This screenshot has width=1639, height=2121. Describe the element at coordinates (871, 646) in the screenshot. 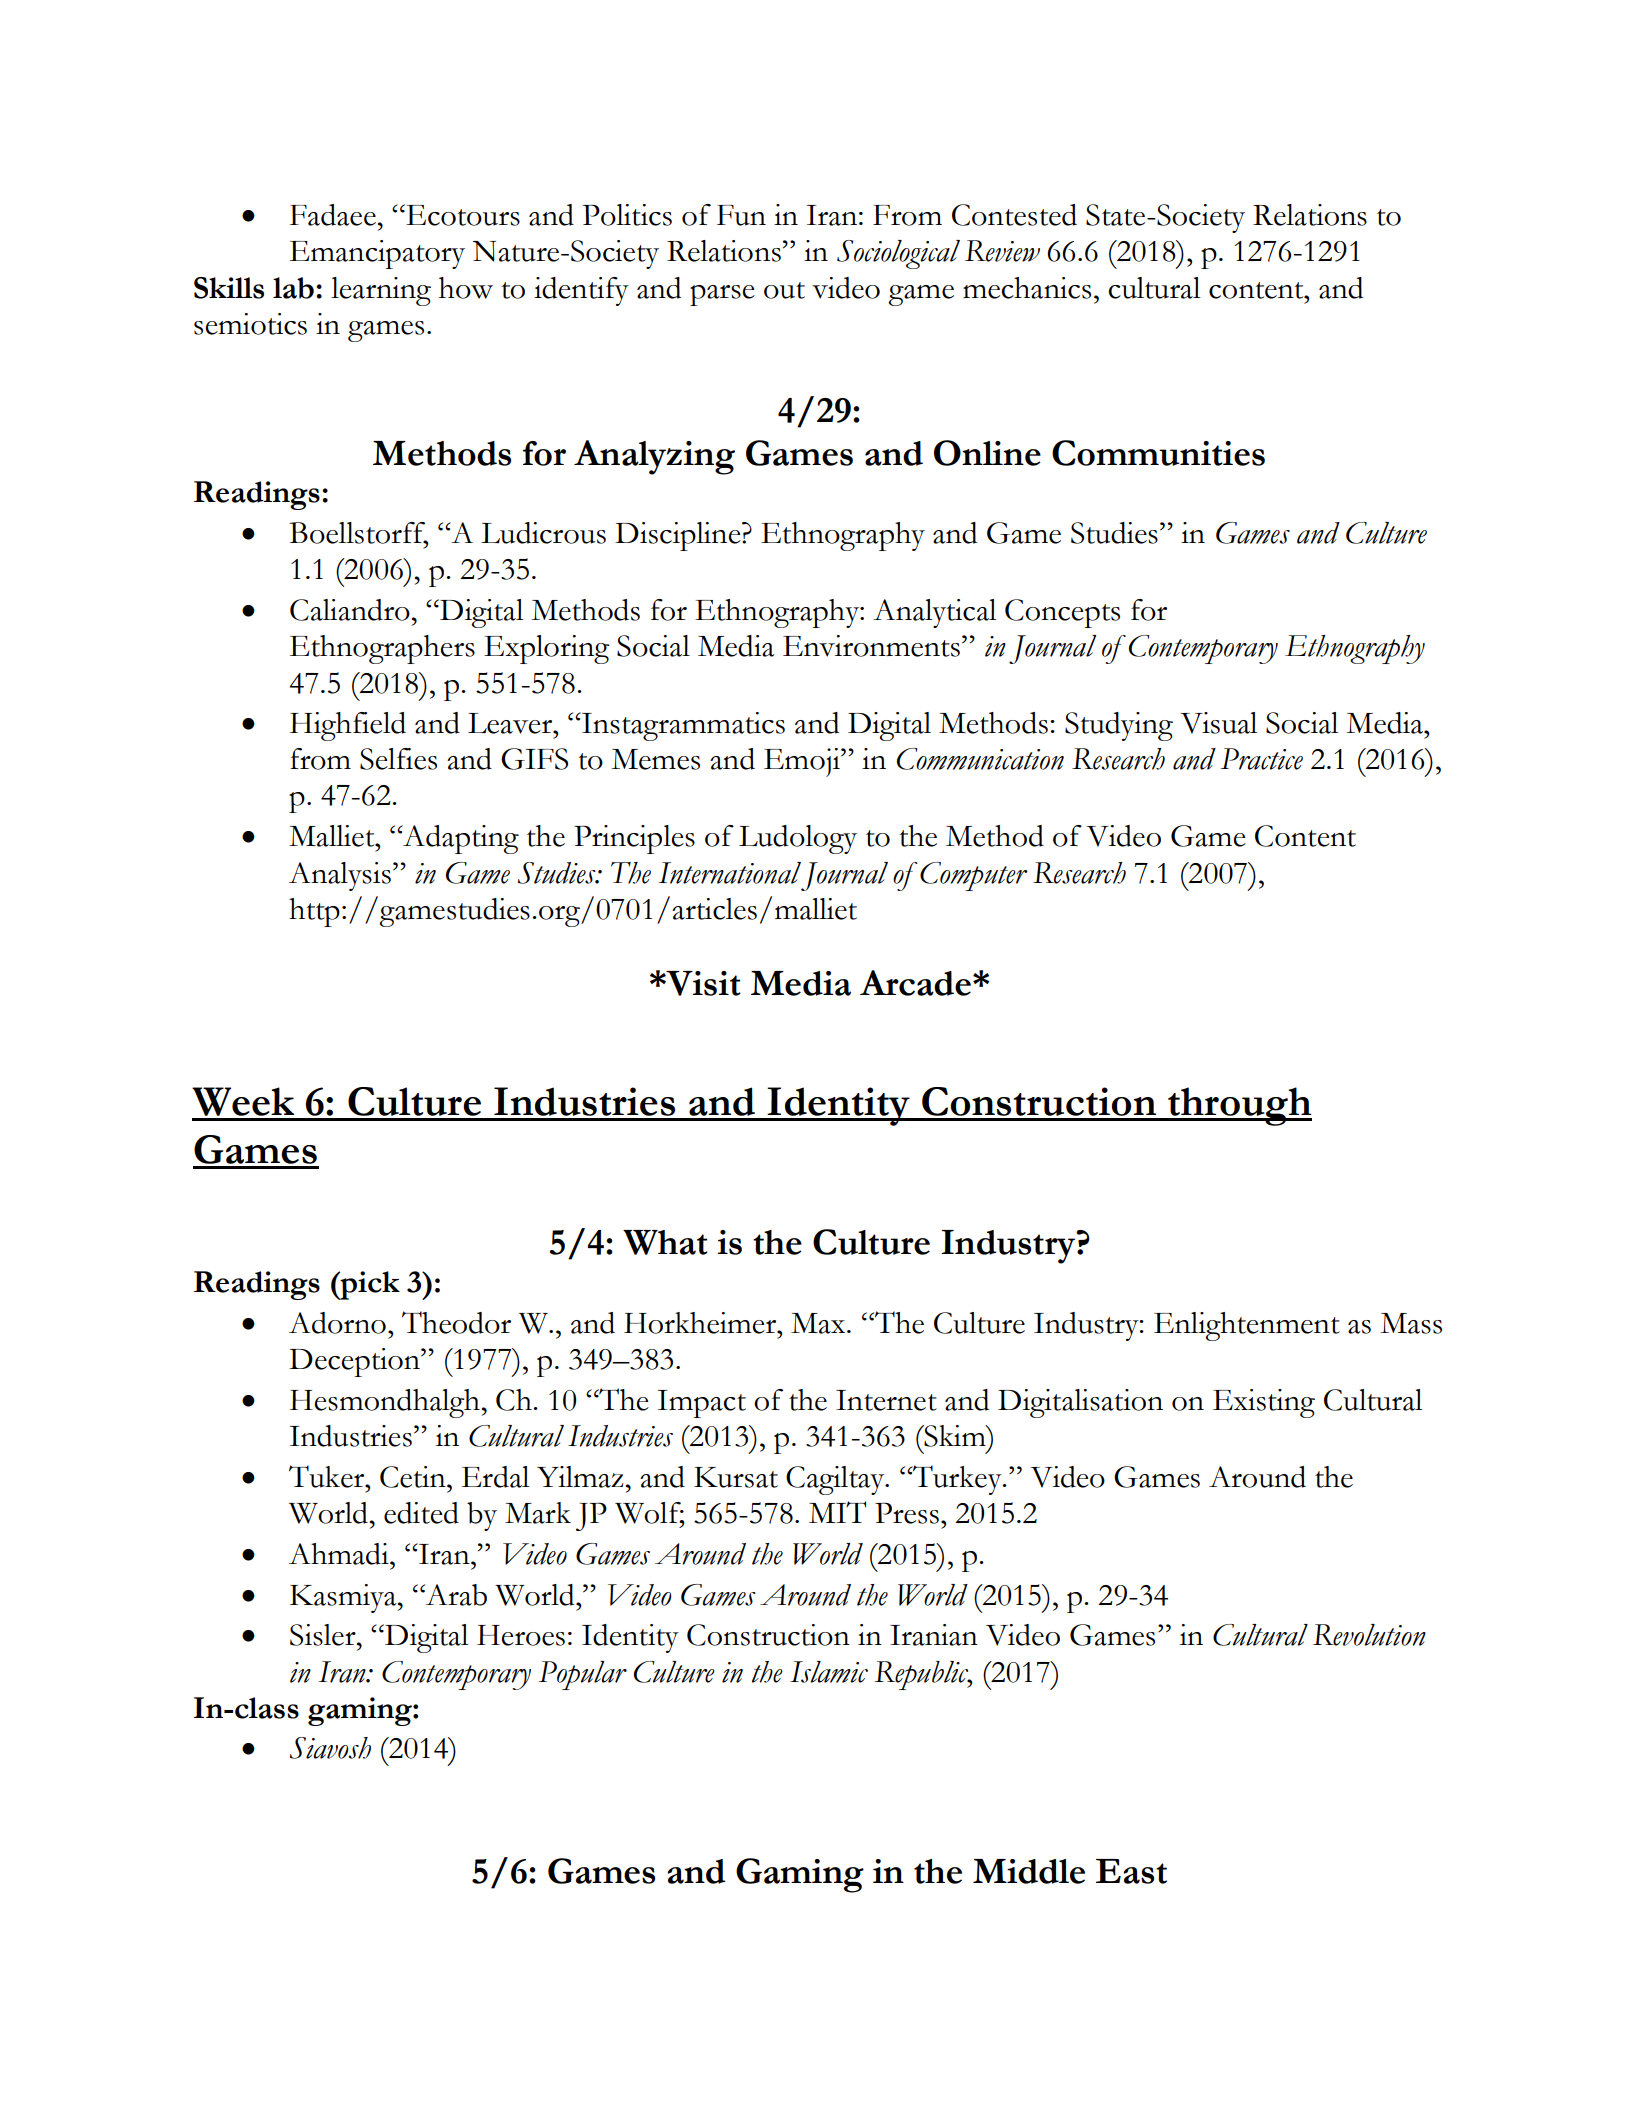

I see `Environments` at that location.
